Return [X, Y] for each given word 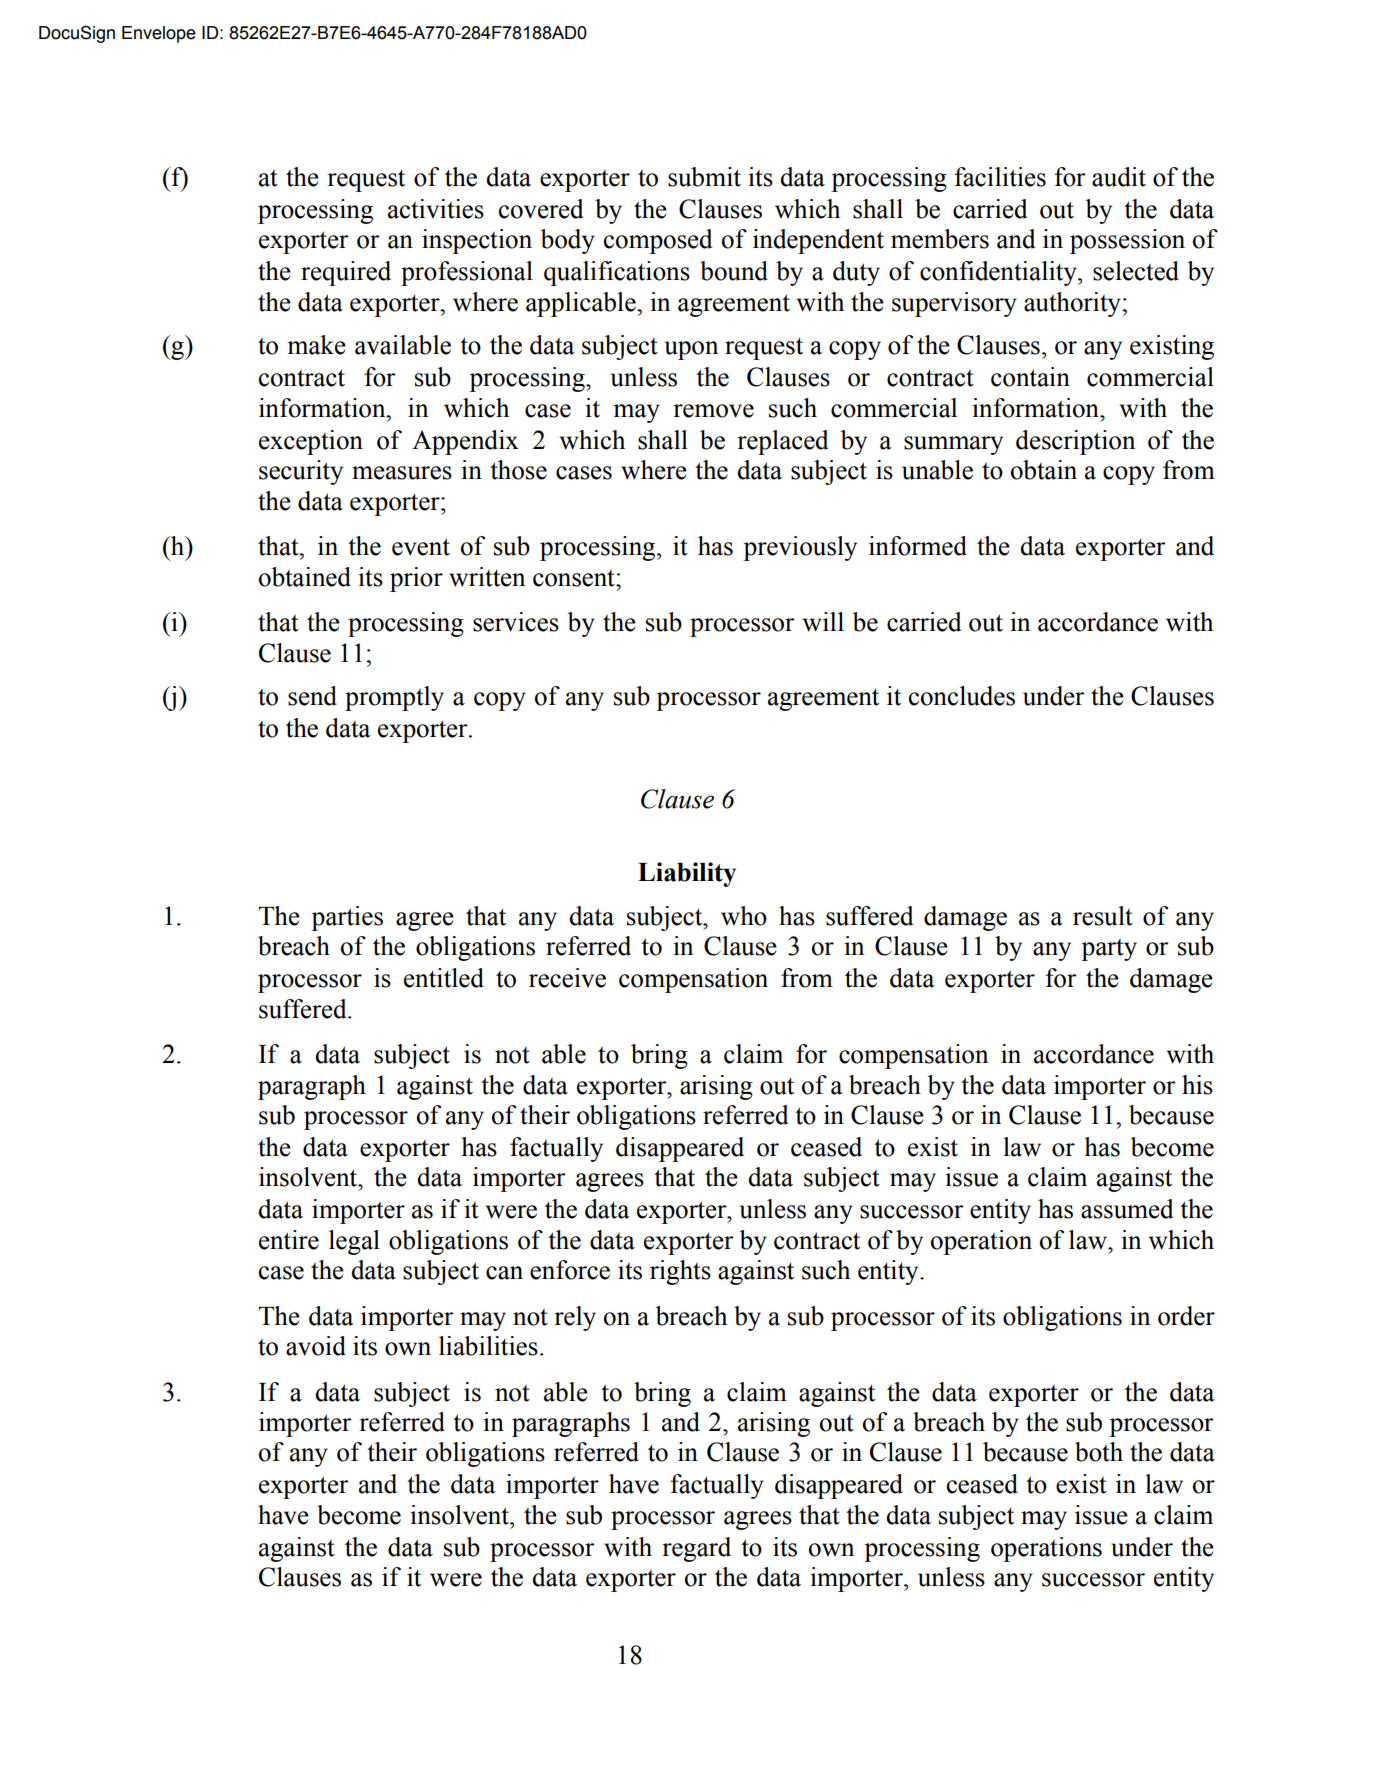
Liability [687, 874]
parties [347, 918]
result [1103, 916]
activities [436, 209]
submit [704, 177]
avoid [316, 1346]
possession [1127, 241]
